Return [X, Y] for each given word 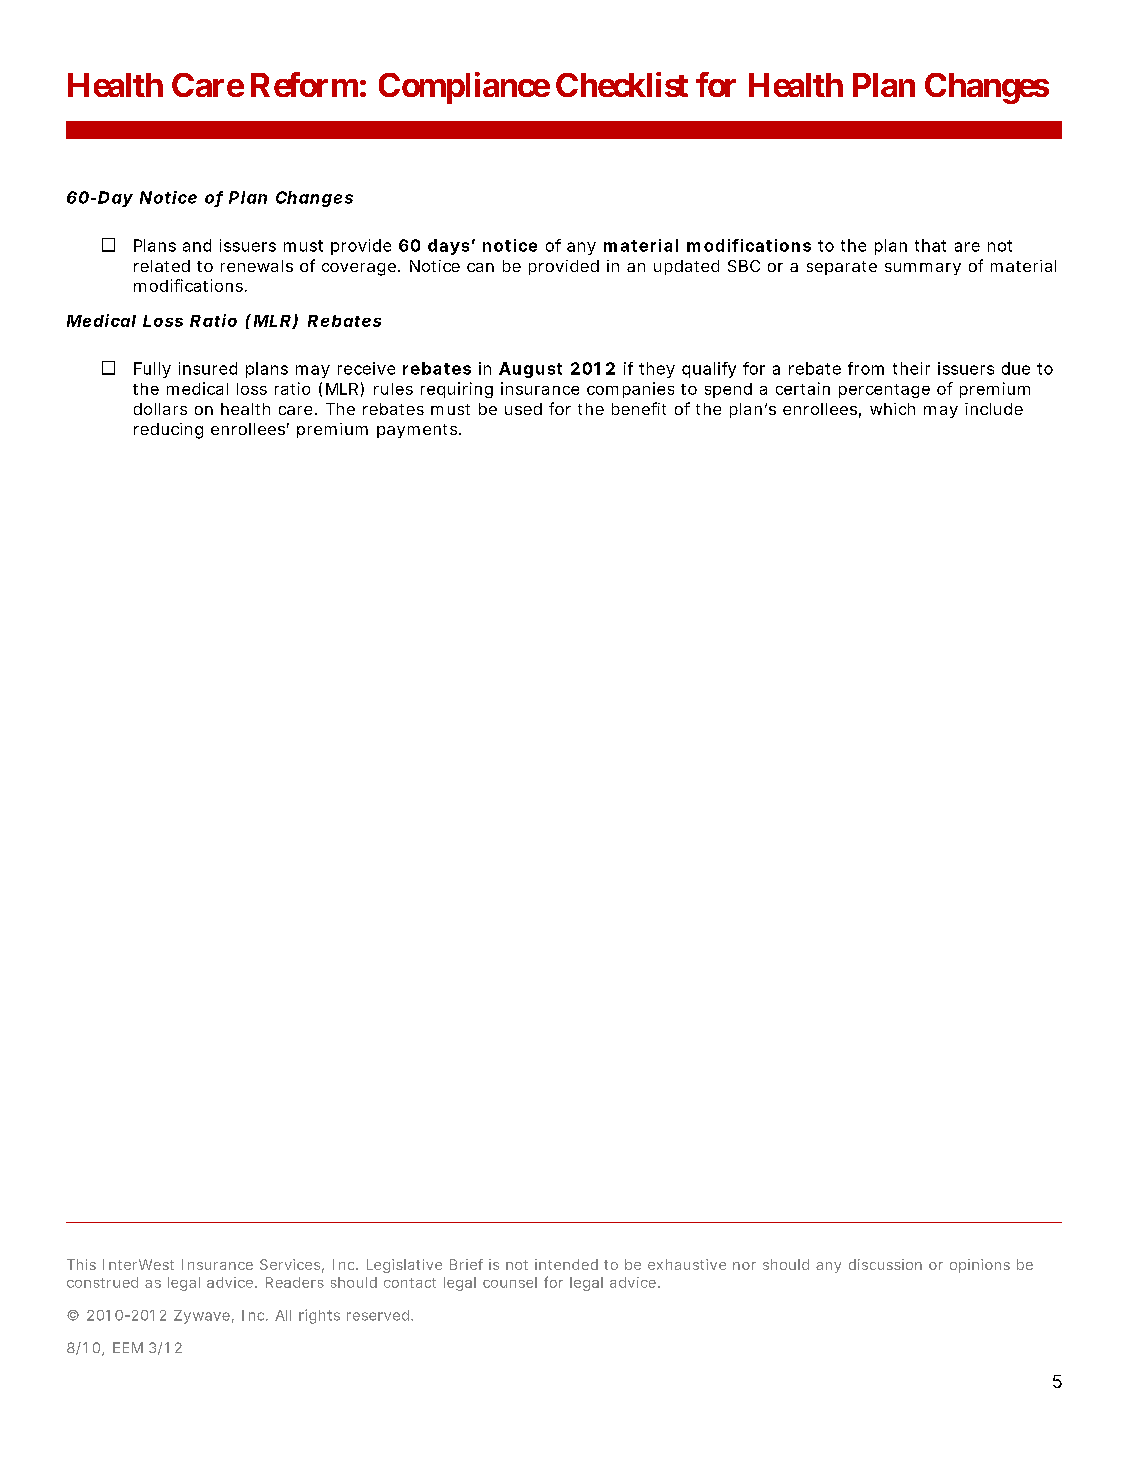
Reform [304, 84]
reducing [168, 431]
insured [208, 368]
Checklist [622, 84]
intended [566, 1264]
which [892, 409]
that [930, 245]
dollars [160, 409]
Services [290, 1264]
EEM [128, 1347]
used [523, 409]
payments [417, 431]
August [530, 370]
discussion [885, 1264]
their [911, 368]
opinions [980, 1266]
